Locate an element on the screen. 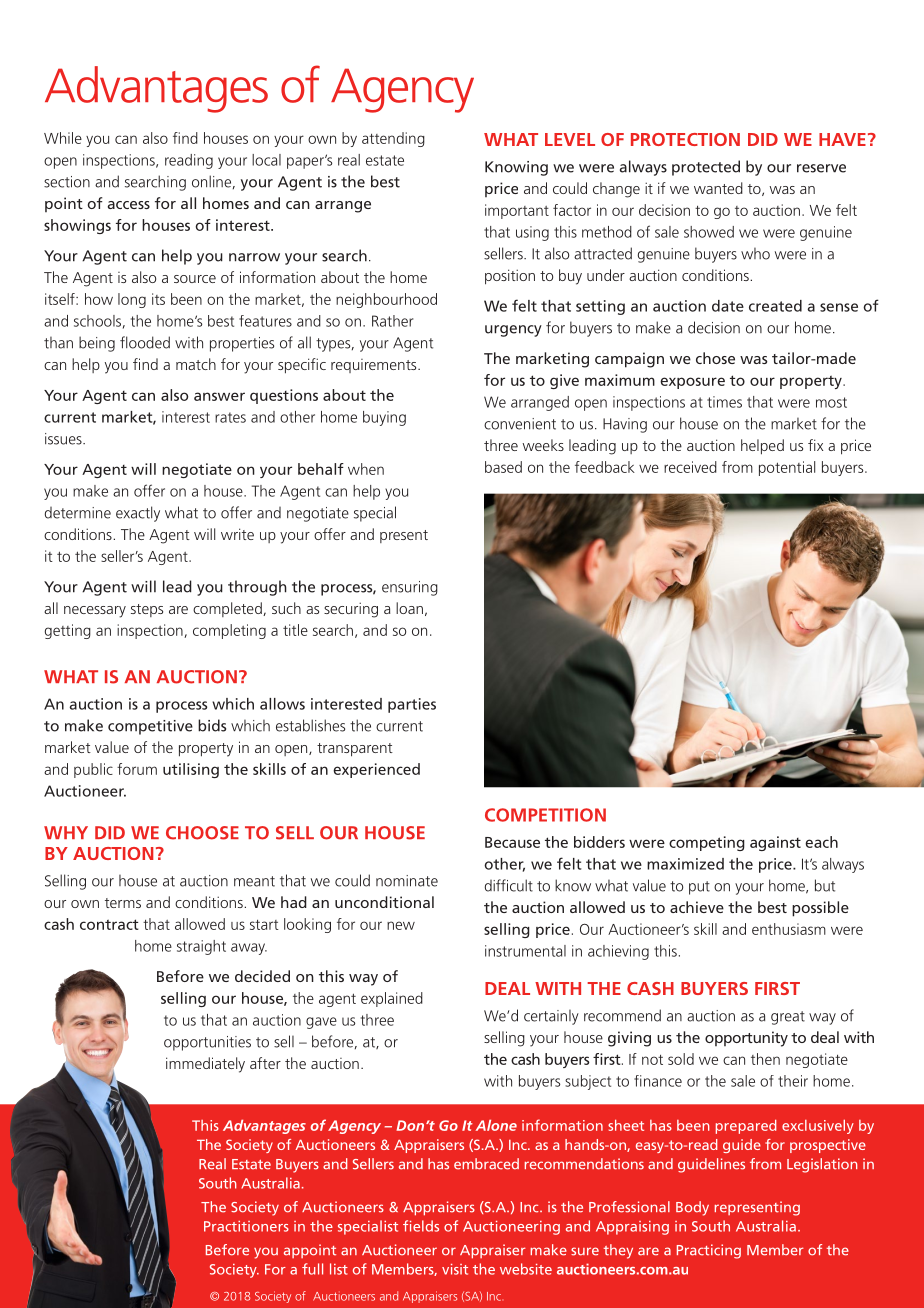  against is located at coordinates (775, 843).
